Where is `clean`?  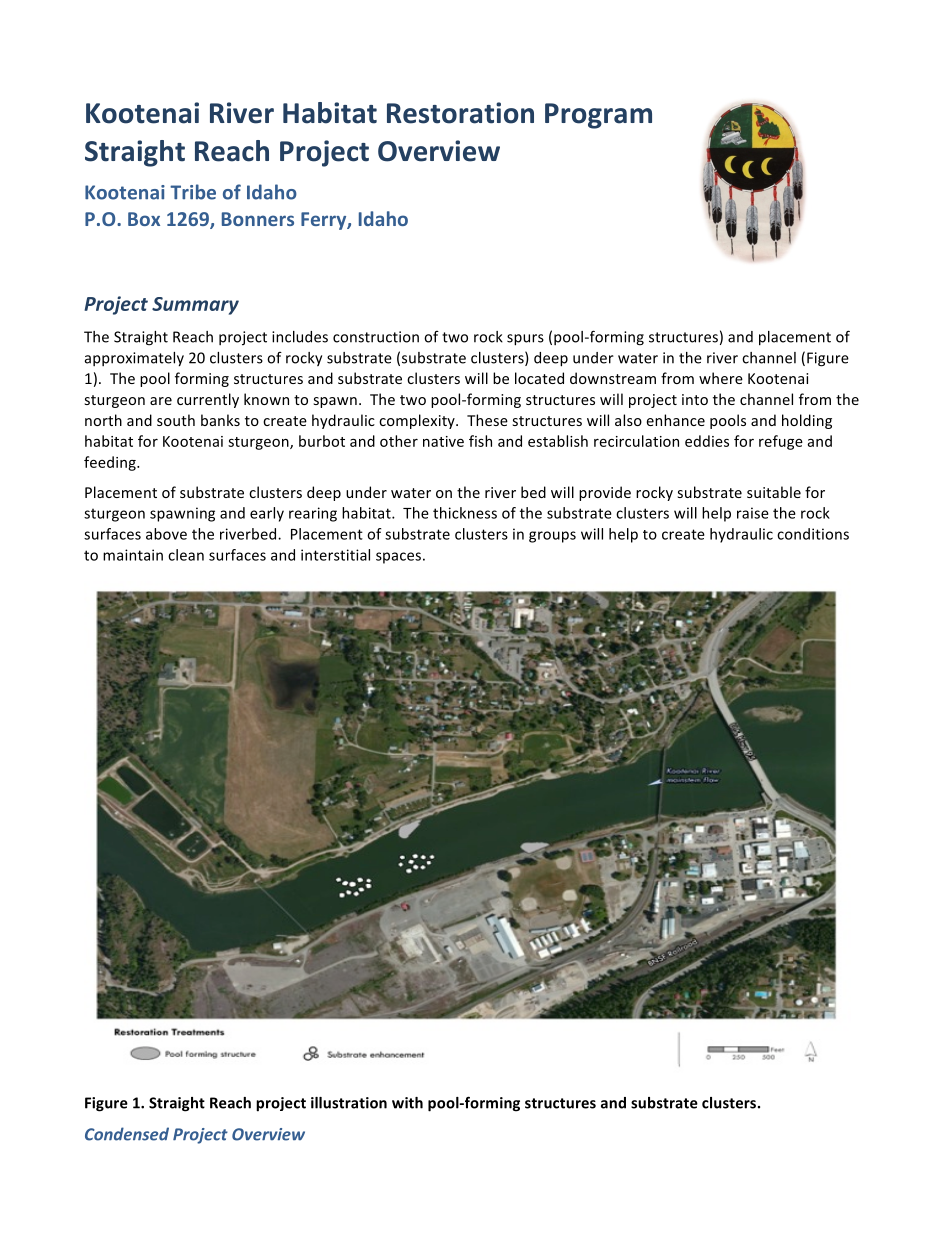
clean is located at coordinates (186, 555).
